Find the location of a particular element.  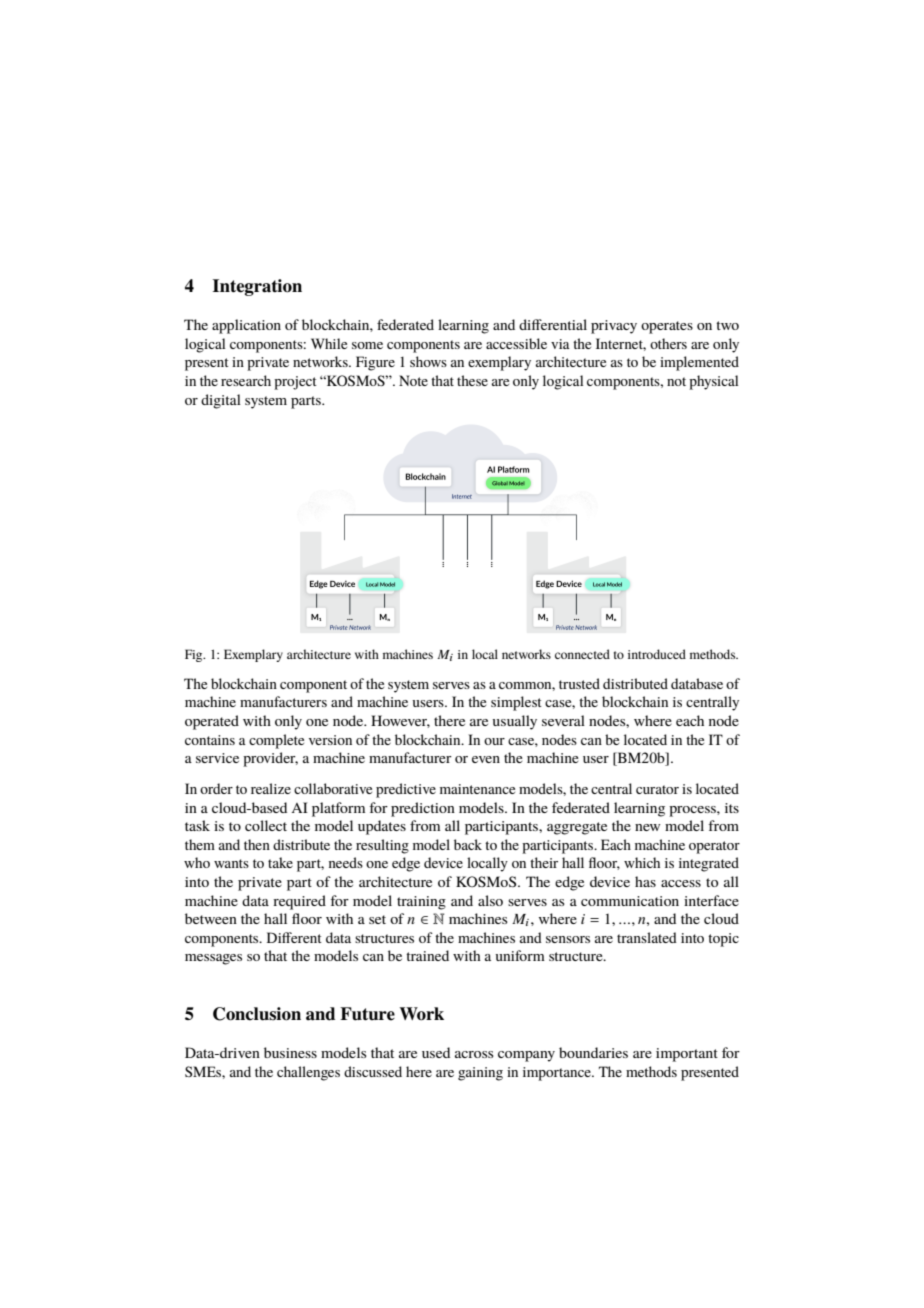

these is located at coordinates (472, 380).
